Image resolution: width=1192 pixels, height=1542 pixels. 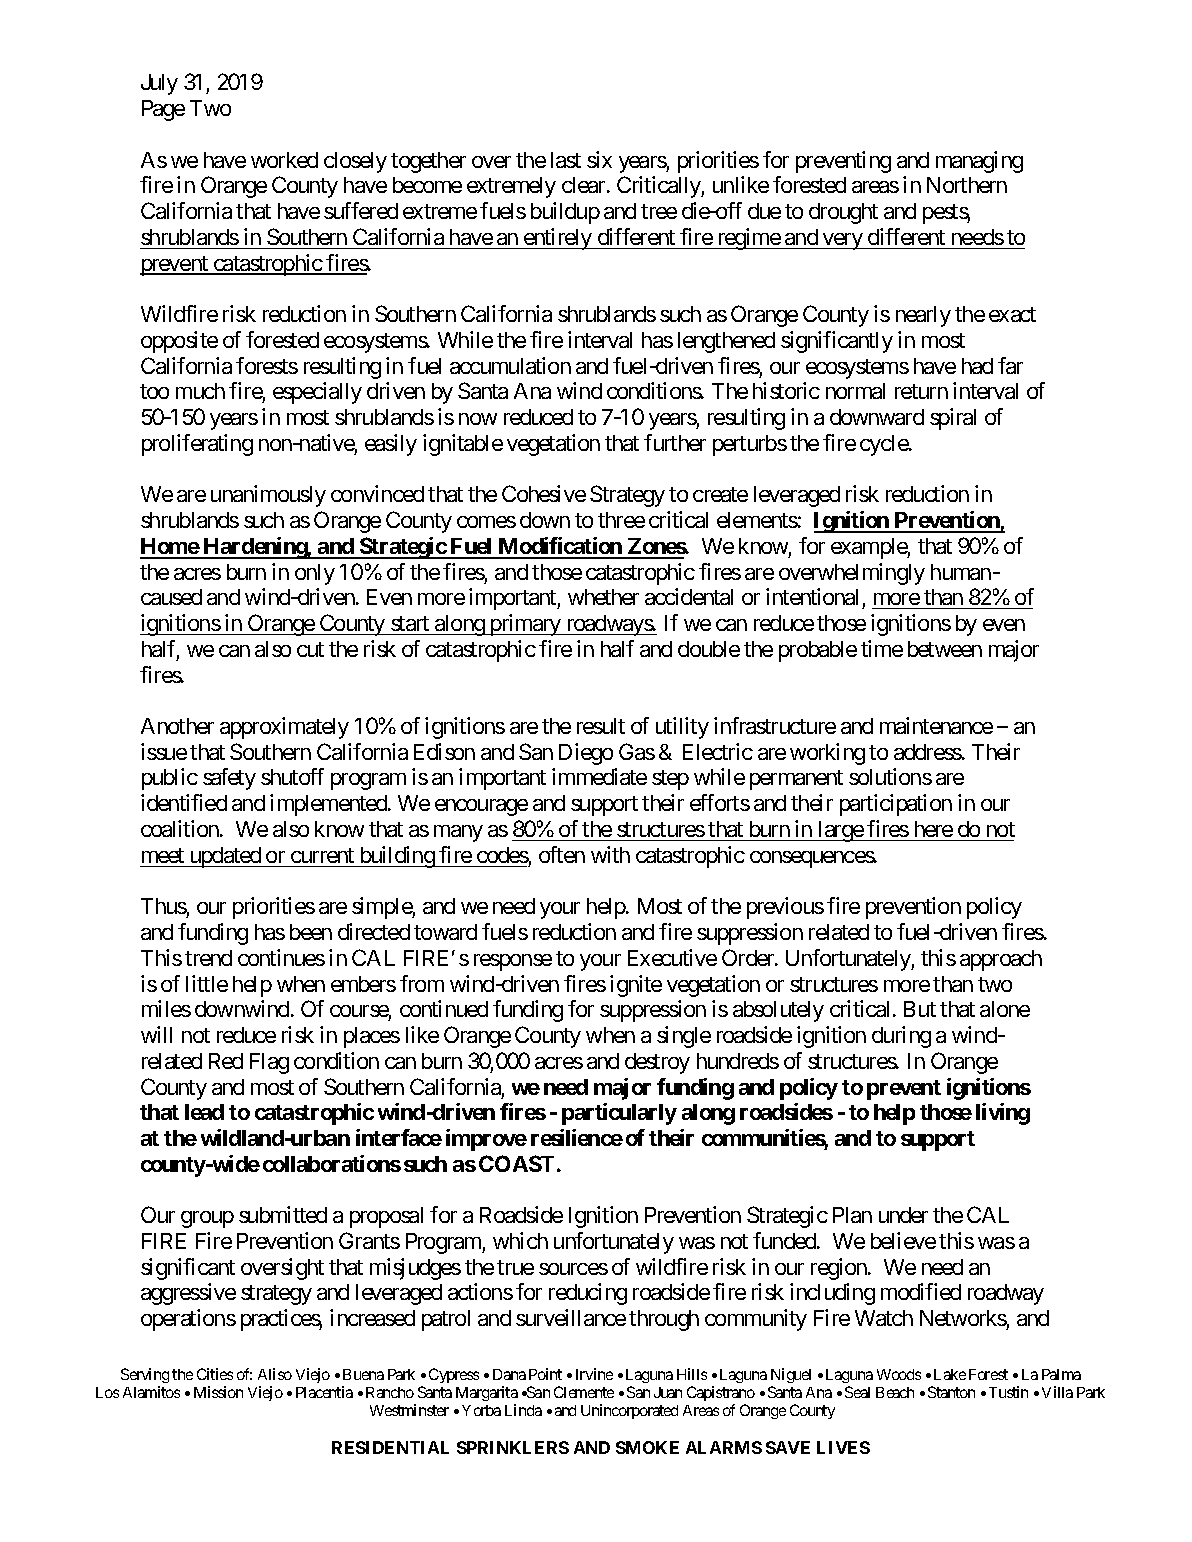 What do you see at coordinates (218, 1392) in the page?
I see `Mission` at bounding box center [218, 1392].
